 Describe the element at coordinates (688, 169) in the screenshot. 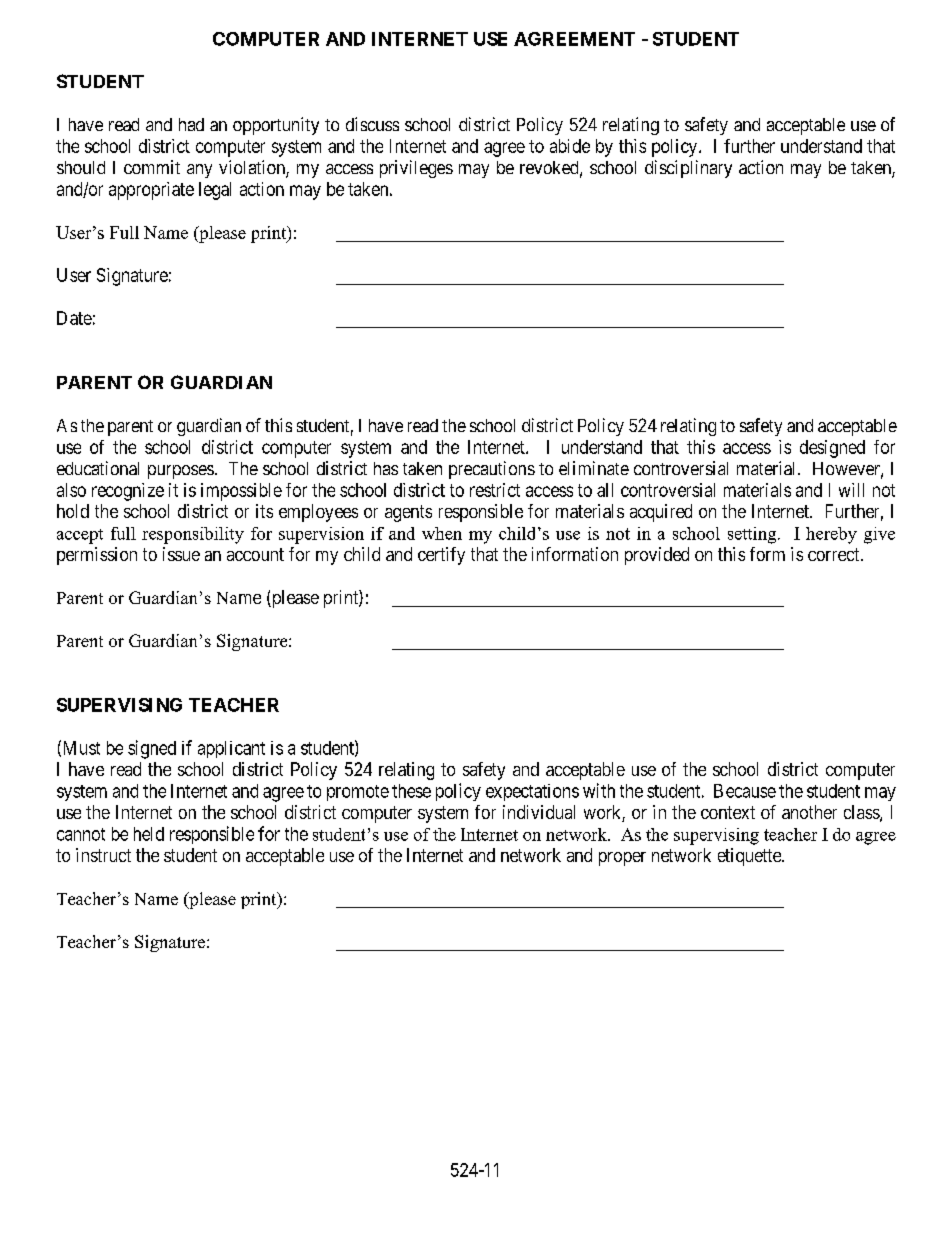

I see `disciplinary` at that location.
